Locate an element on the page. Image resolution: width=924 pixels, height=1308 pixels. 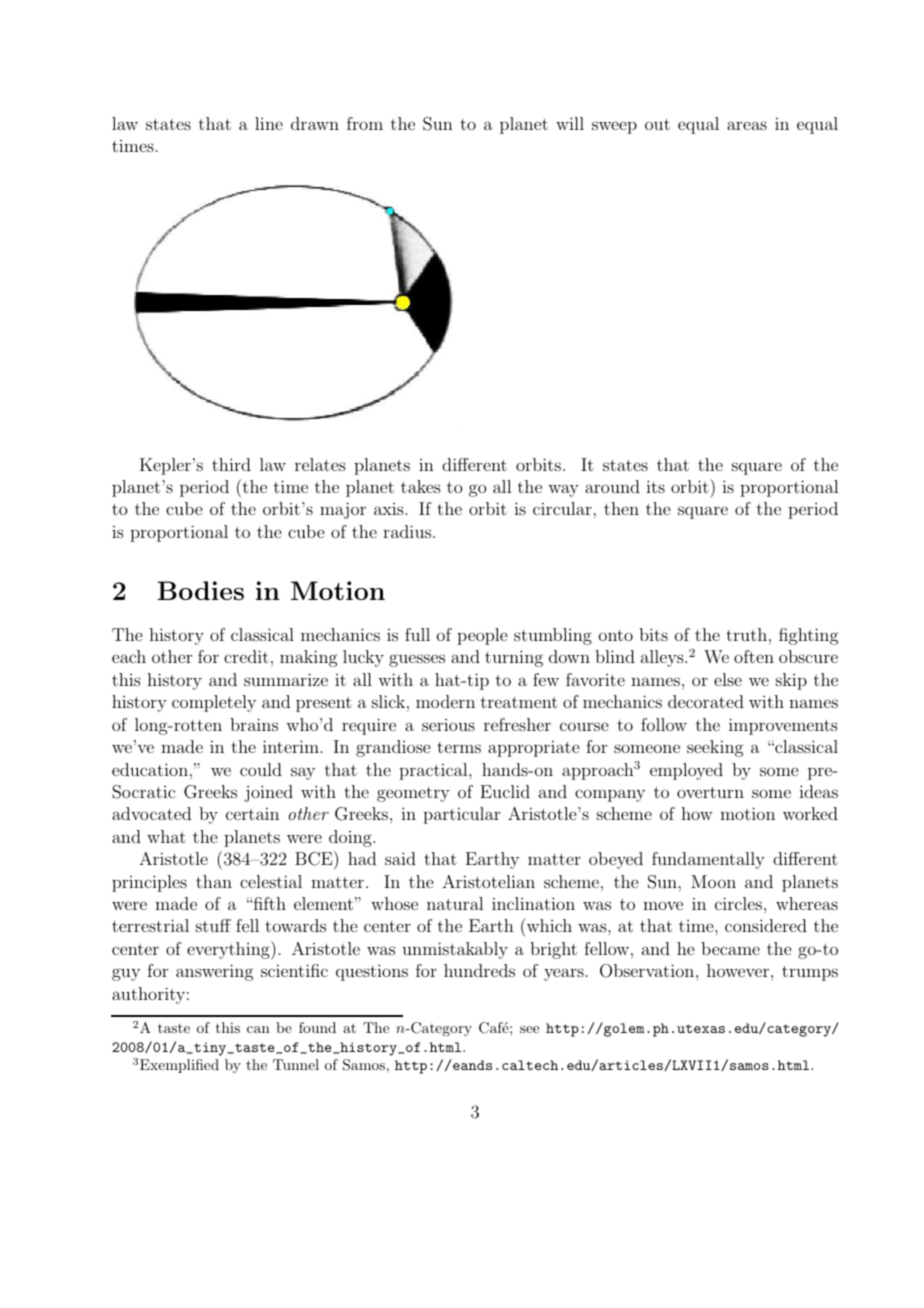
Euclid is located at coordinates (505, 791).
